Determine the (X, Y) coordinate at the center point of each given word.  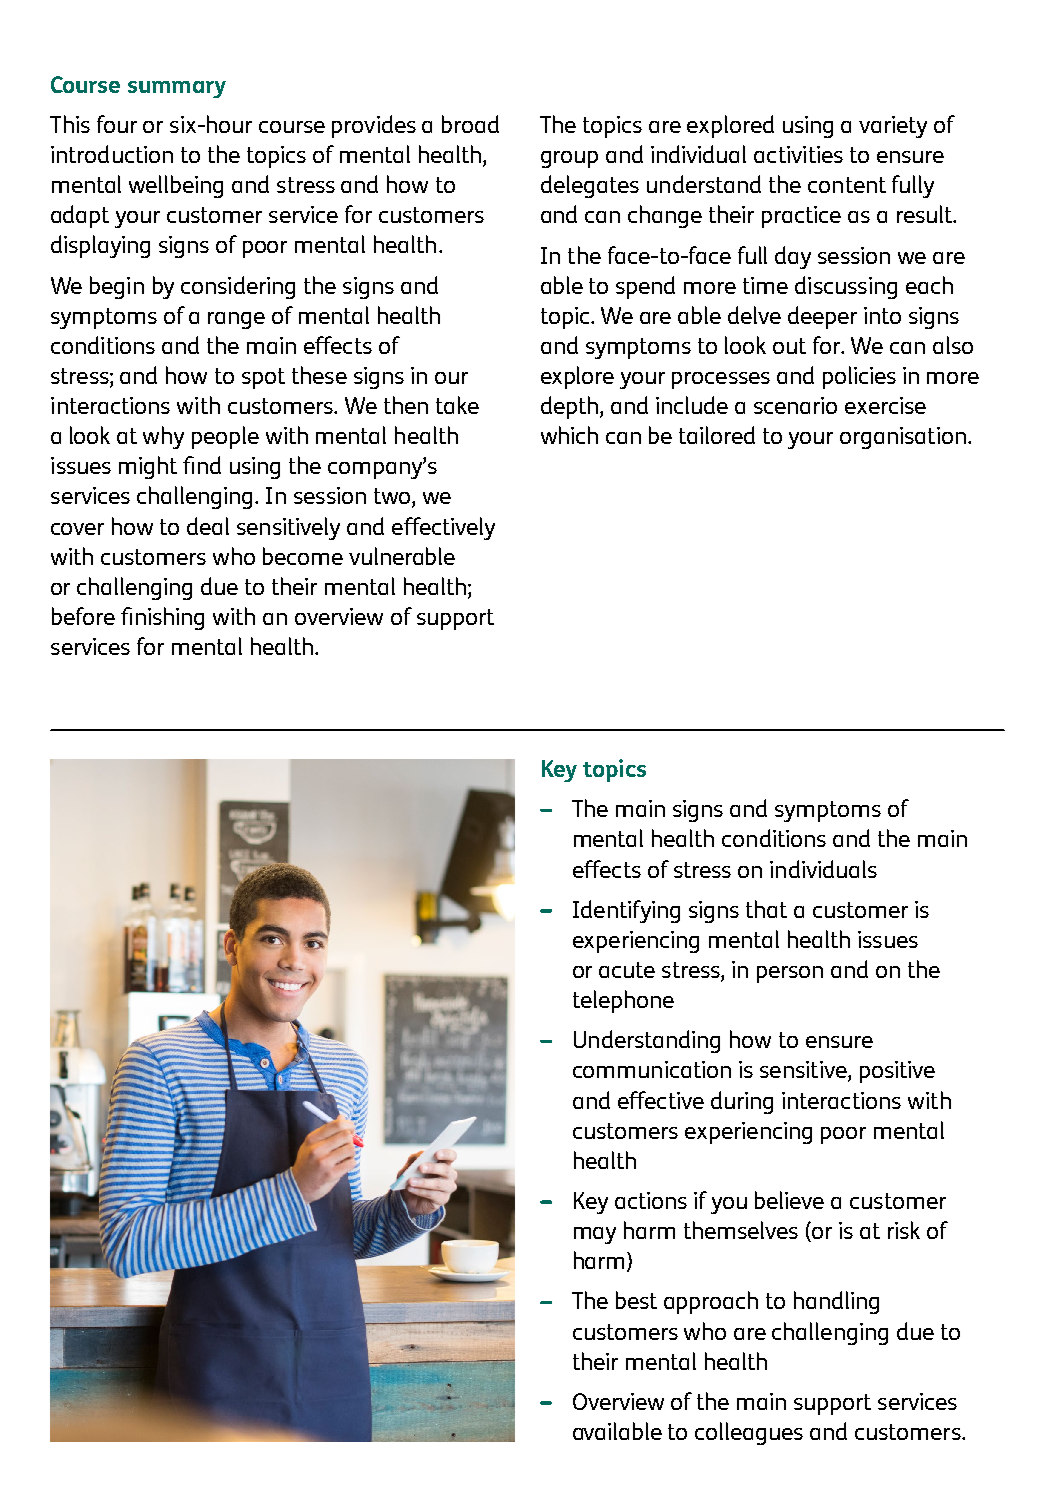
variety (893, 127)
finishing (162, 618)
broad (470, 124)
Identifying (626, 911)
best (636, 1300)
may (595, 1235)
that (766, 909)
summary (177, 89)
